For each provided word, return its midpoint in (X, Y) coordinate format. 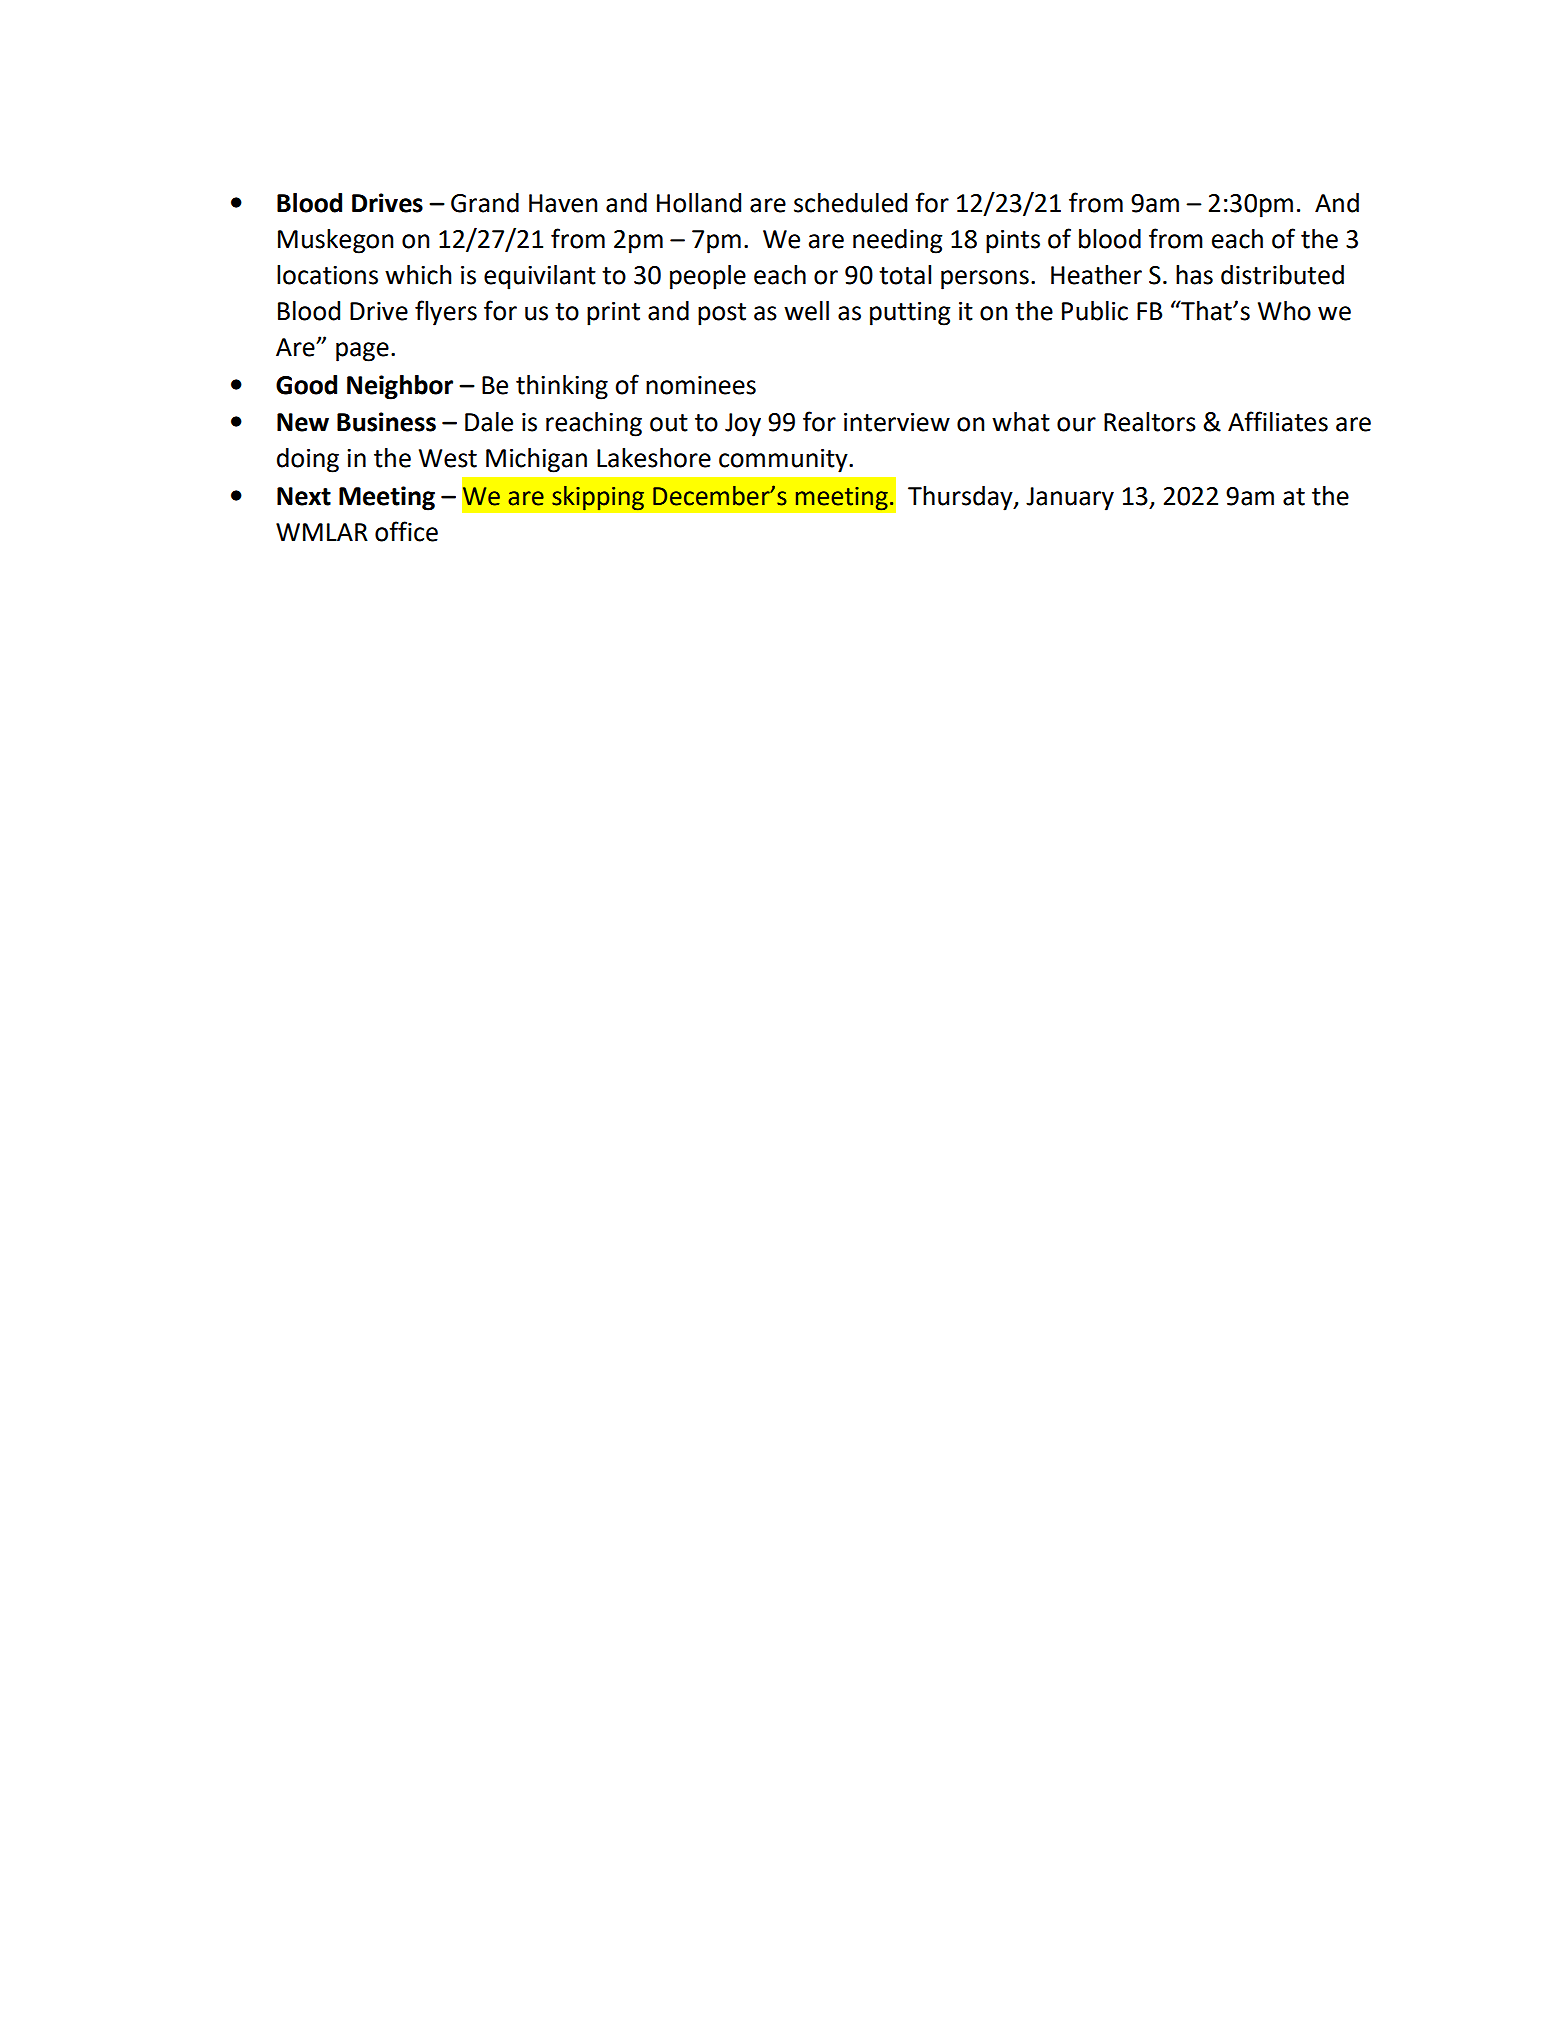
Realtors (1150, 422)
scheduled (850, 203)
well (806, 311)
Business (386, 422)
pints (1013, 242)
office (406, 531)
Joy (743, 425)
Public (1095, 311)
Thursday (961, 498)
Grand (485, 203)
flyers (446, 313)
